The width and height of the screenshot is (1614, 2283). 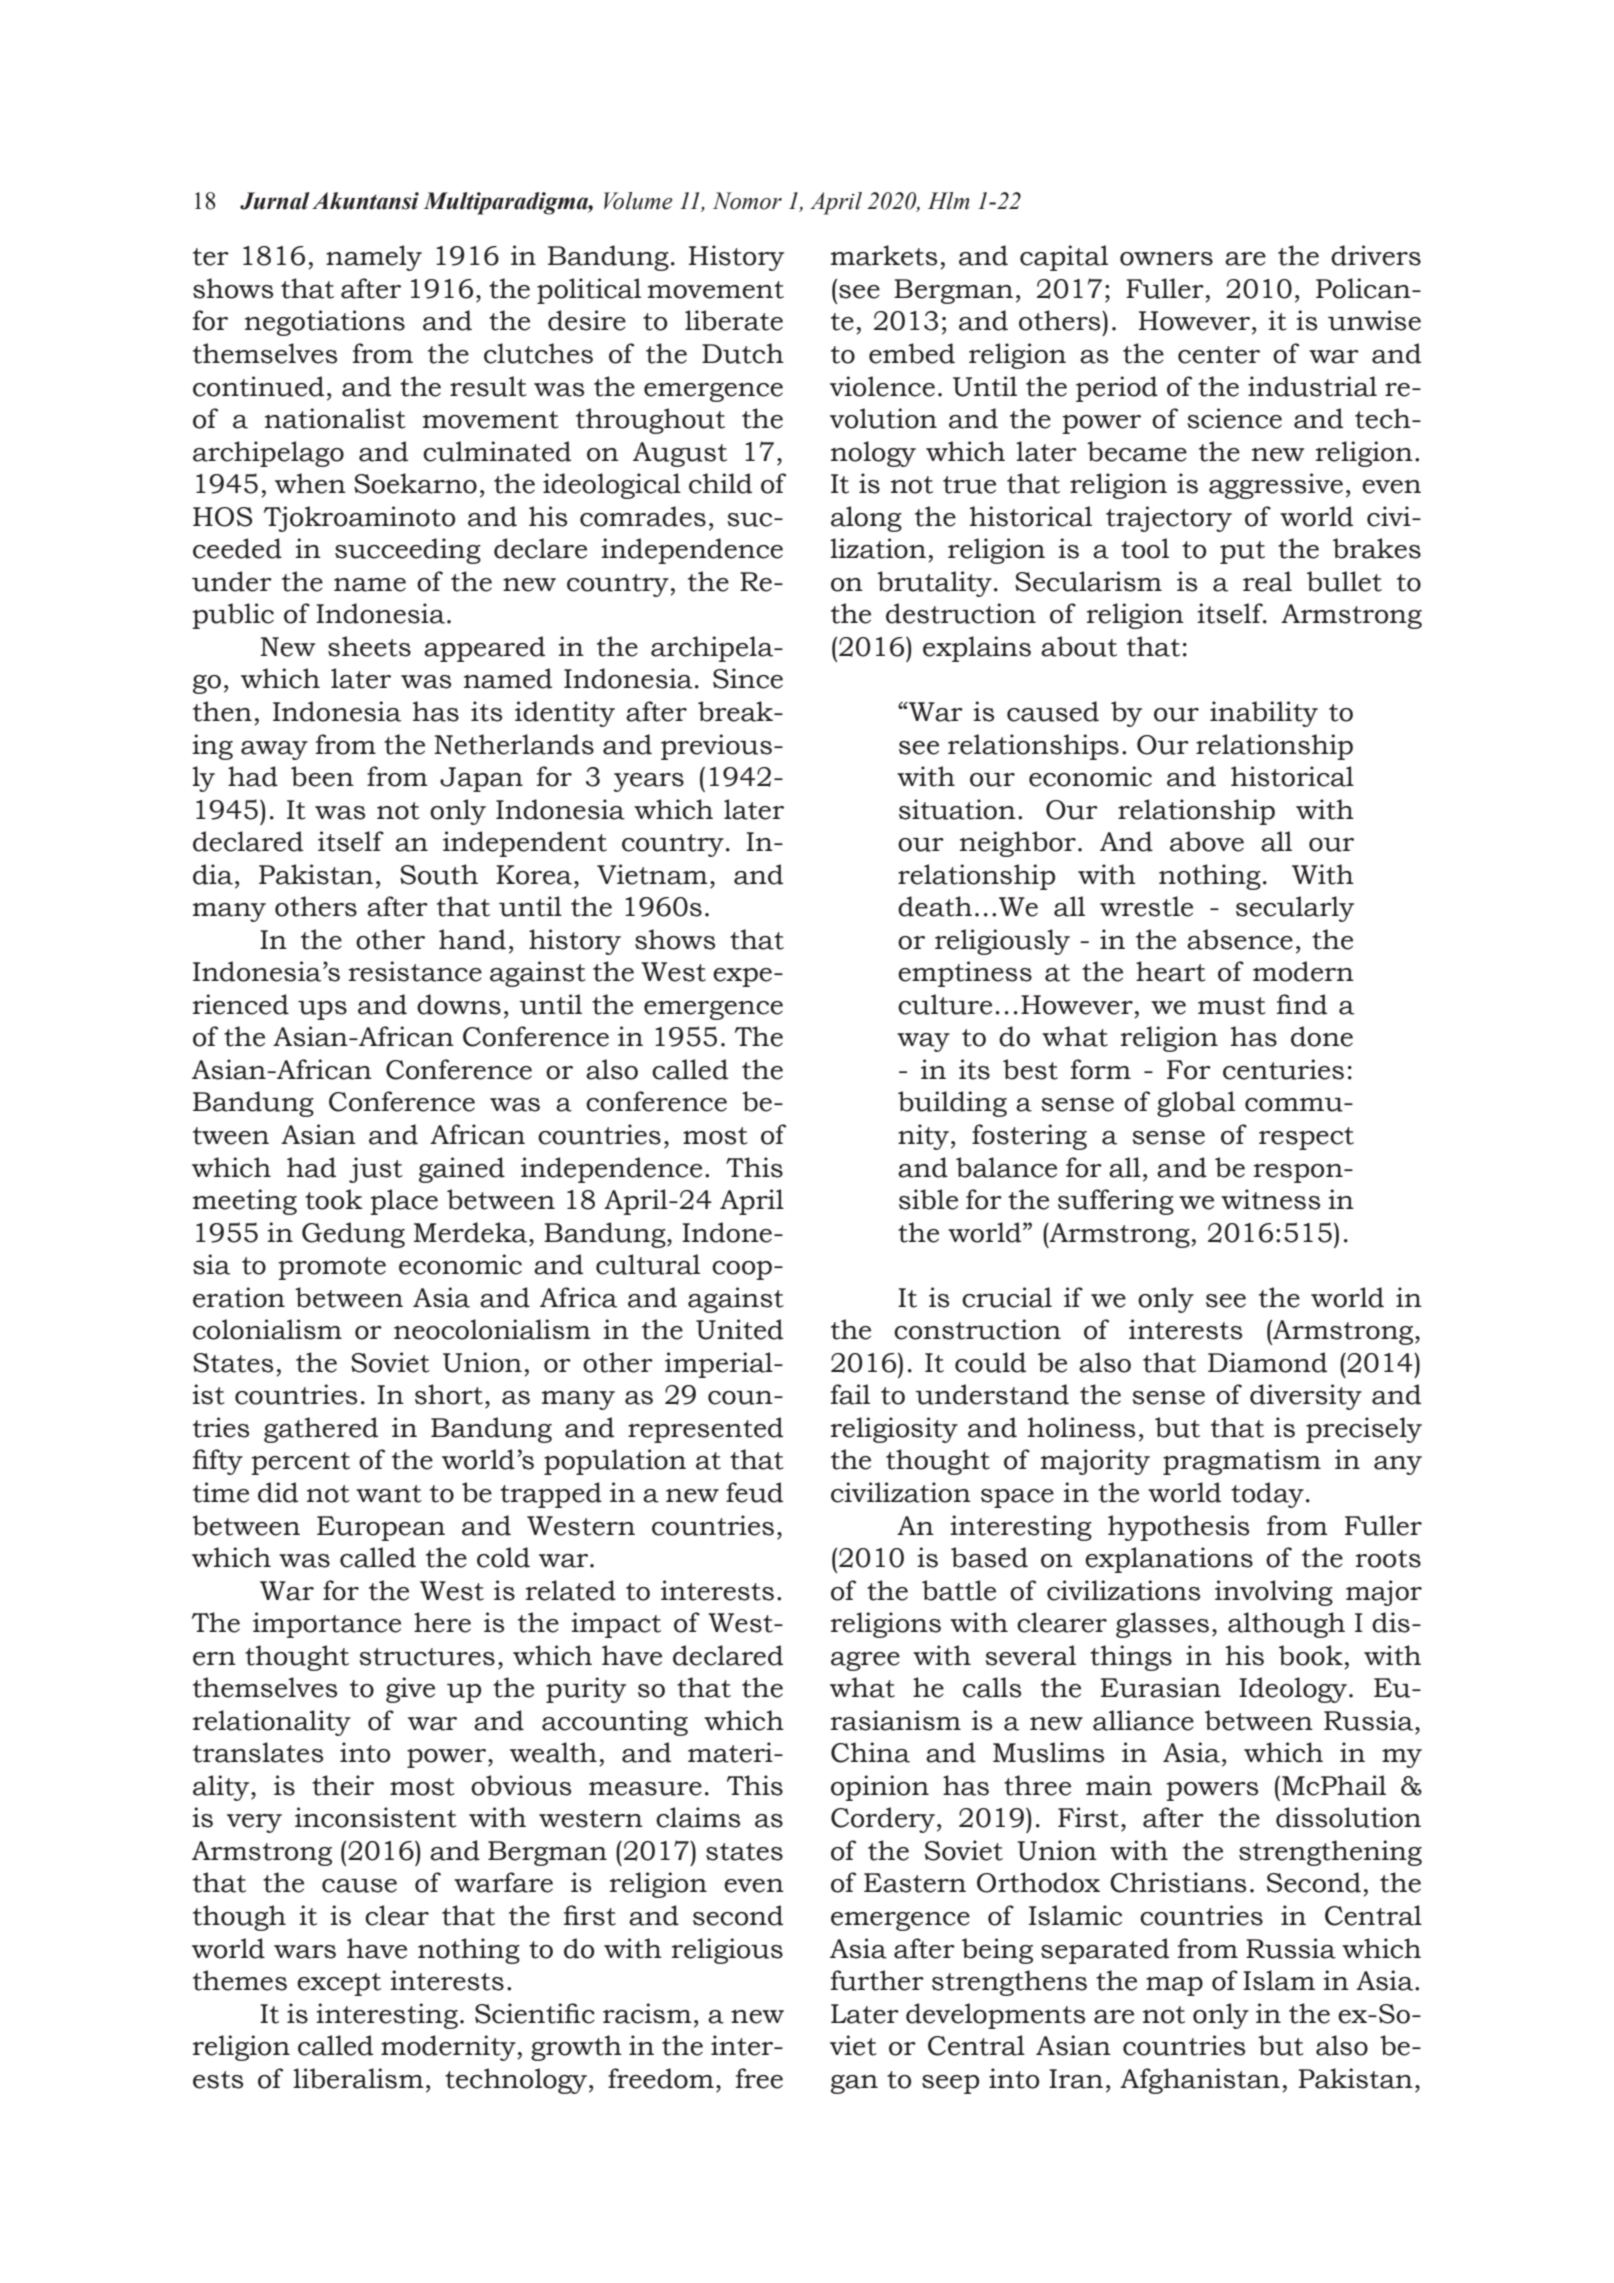 What do you see at coordinates (1166, 259) in the screenshot?
I see `owners` at bounding box center [1166, 259].
